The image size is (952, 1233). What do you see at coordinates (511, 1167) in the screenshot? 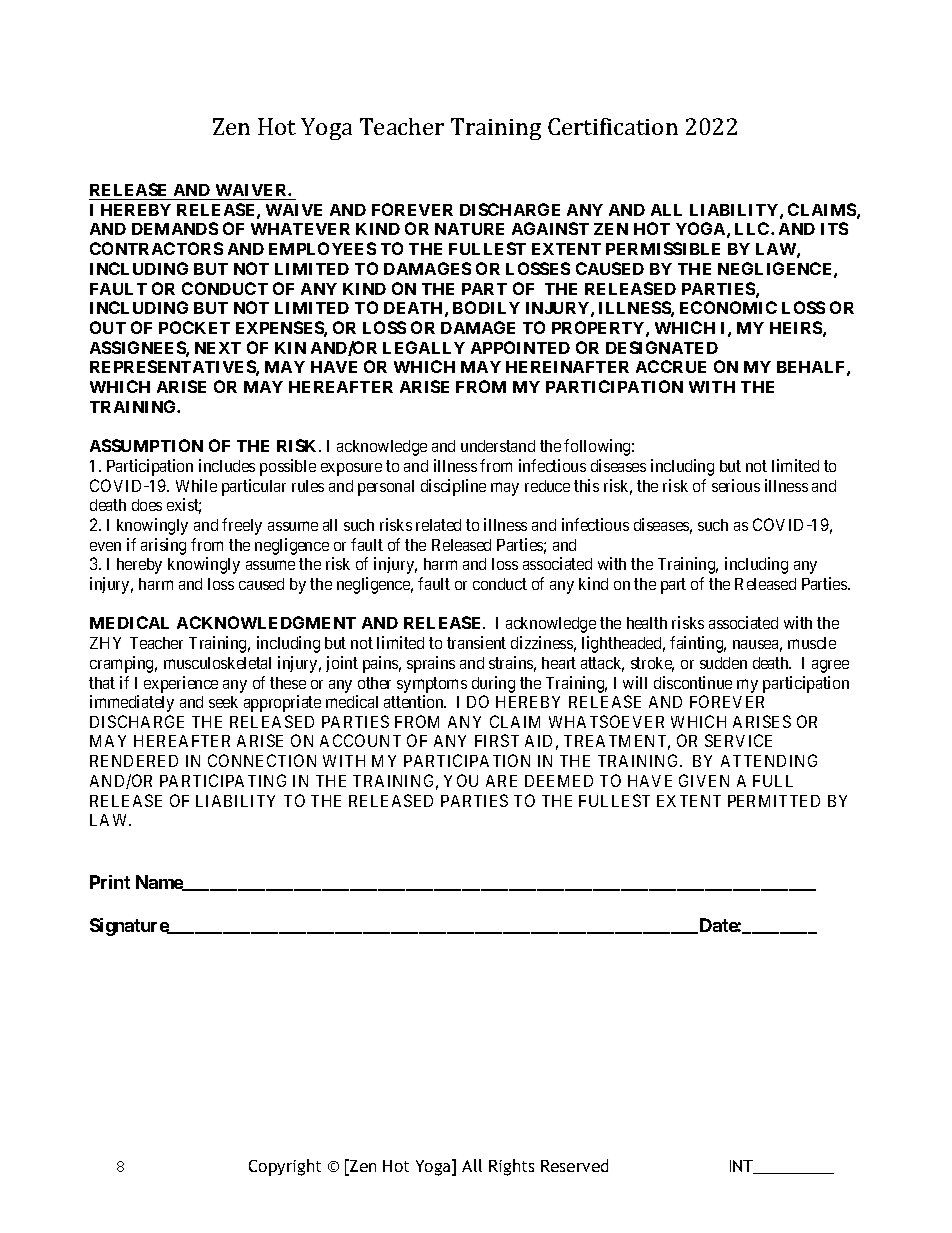
I see `Rights` at bounding box center [511, 1167].
